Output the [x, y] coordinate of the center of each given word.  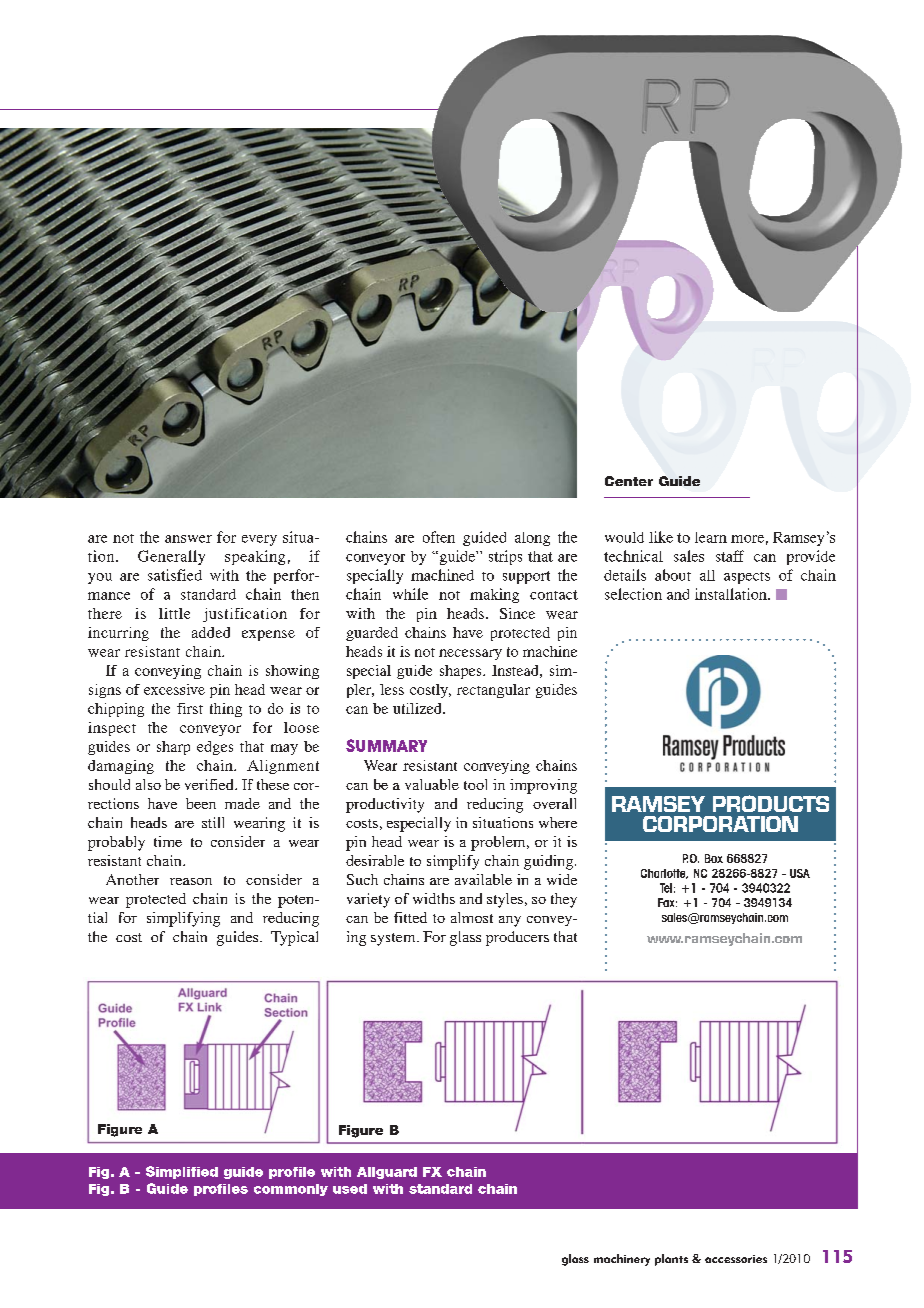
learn [711, 537]
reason [191, 881]
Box [714, 858]
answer [188, 539]
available [483, 879]
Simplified [182, 1172]
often [439, 537]
